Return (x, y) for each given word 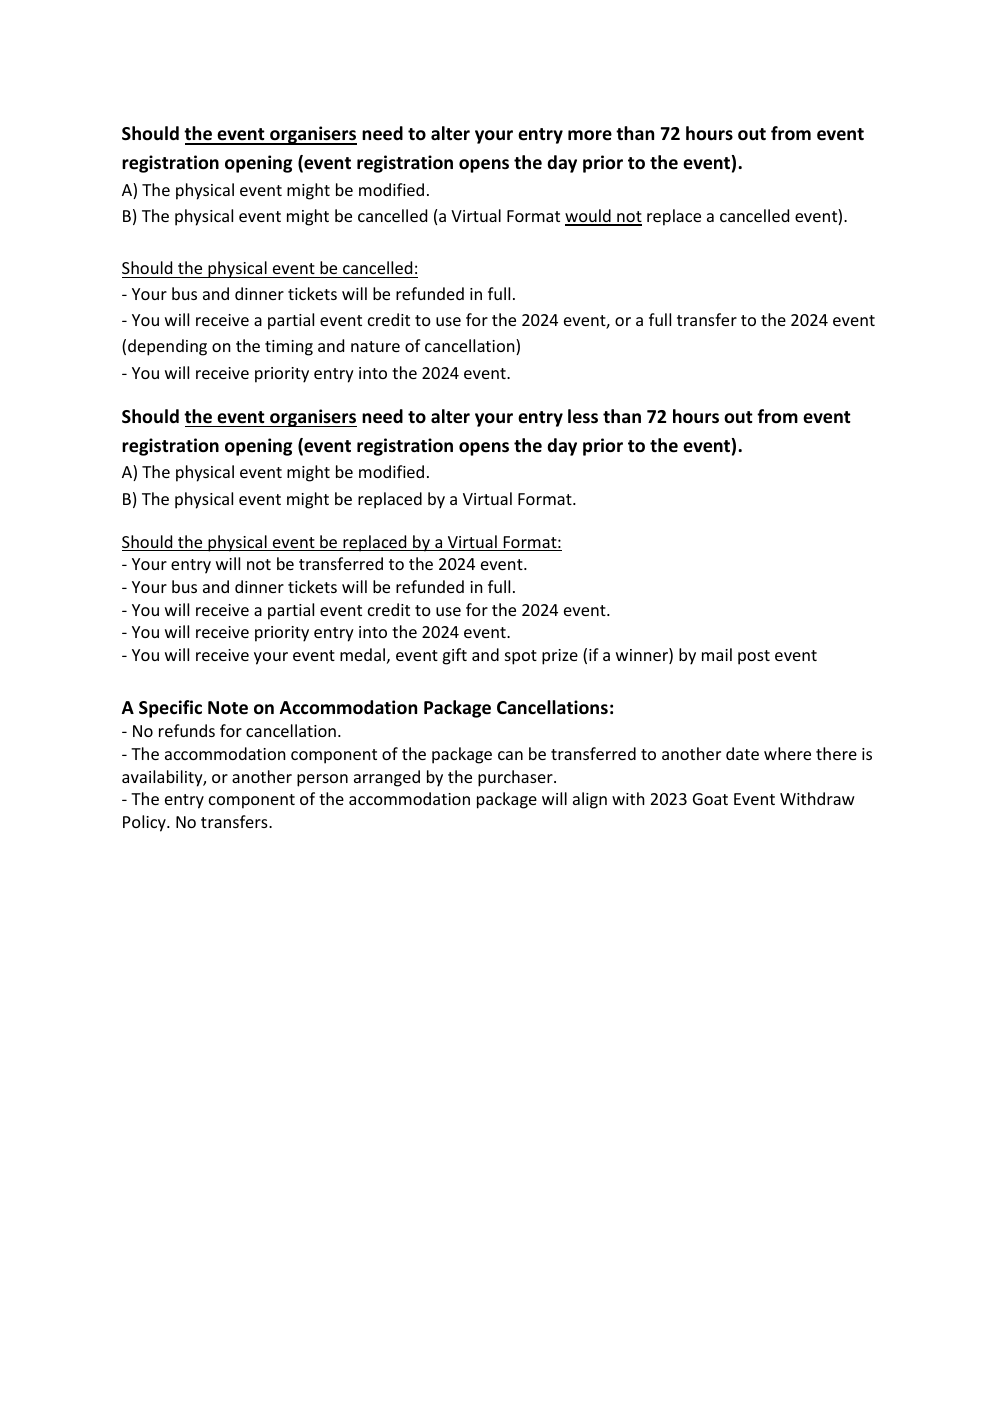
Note (228, 708)
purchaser (516, 778)
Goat (710, 799)
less (583, 416)
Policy (145, 823)
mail (717, 654)
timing (289, 348)
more (590, 135)
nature (375, 346)
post (754, 657)
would (589, 217)
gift (454, 656)
